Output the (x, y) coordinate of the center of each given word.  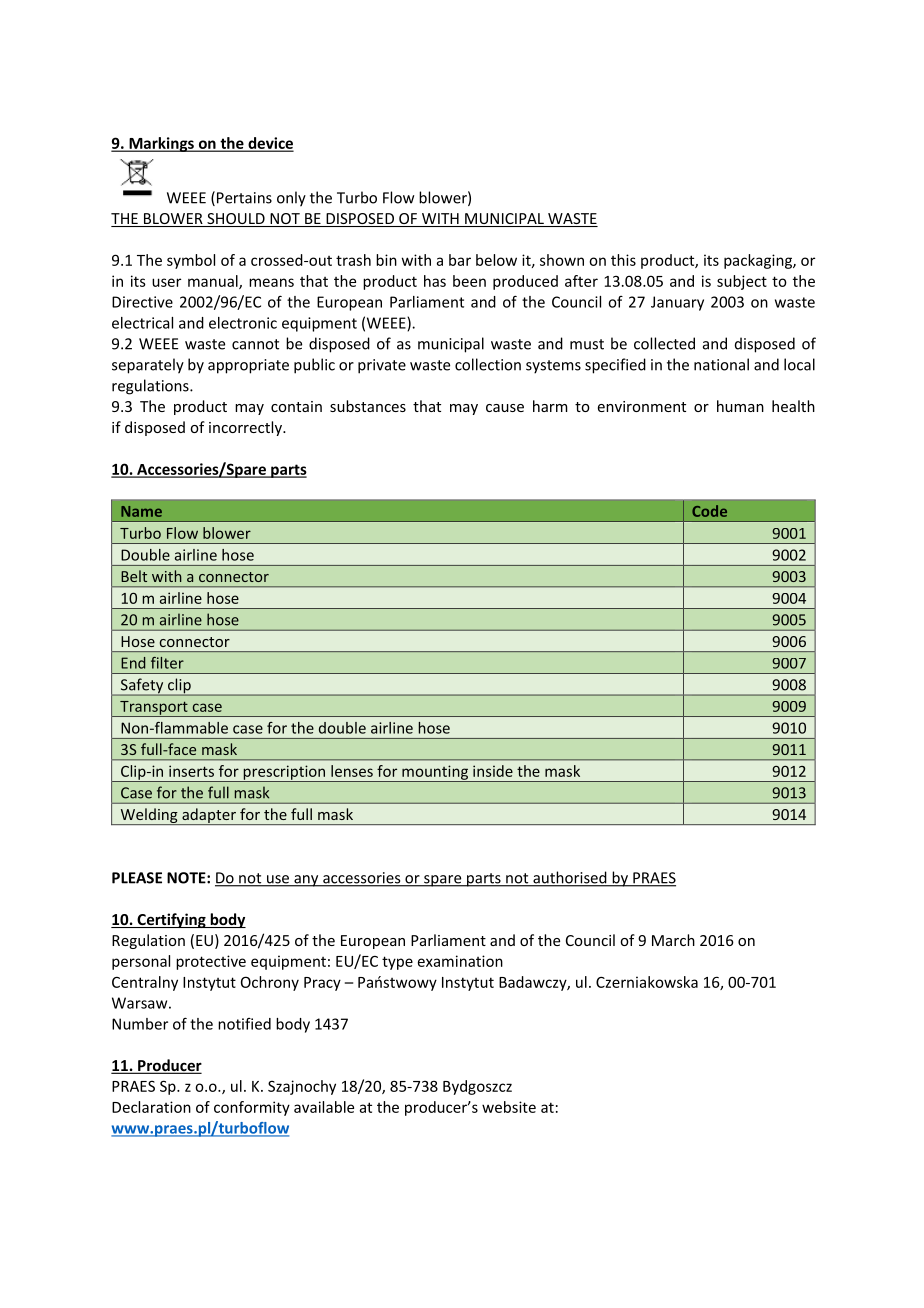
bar (460, 260)
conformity (252, 1108)
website (509, 1107)
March (673, 940)
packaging (759, 261)
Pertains (244, 198)
